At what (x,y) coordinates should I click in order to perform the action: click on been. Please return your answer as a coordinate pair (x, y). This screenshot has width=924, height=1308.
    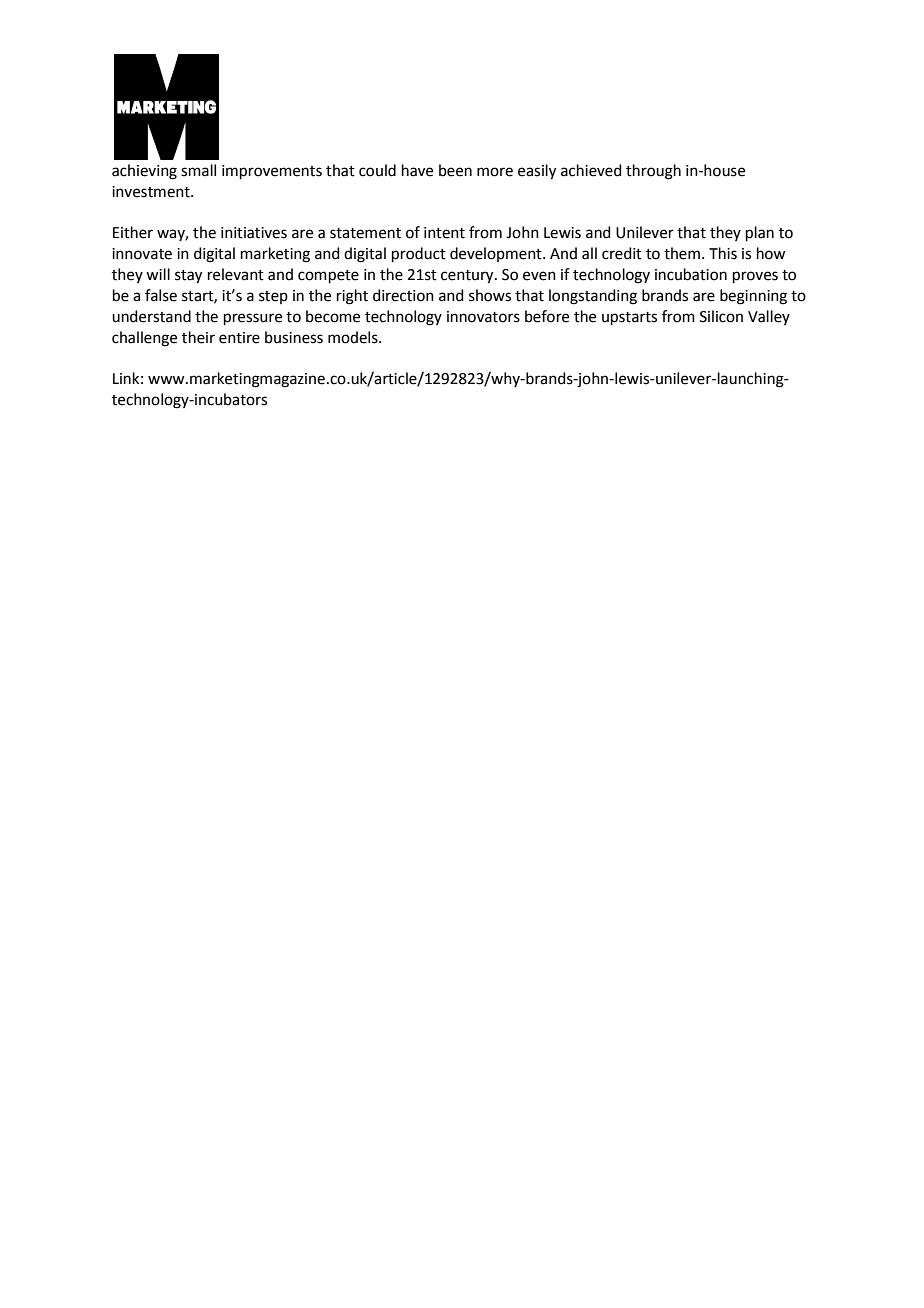
    Looking at the image, I should click on (455, 170).
